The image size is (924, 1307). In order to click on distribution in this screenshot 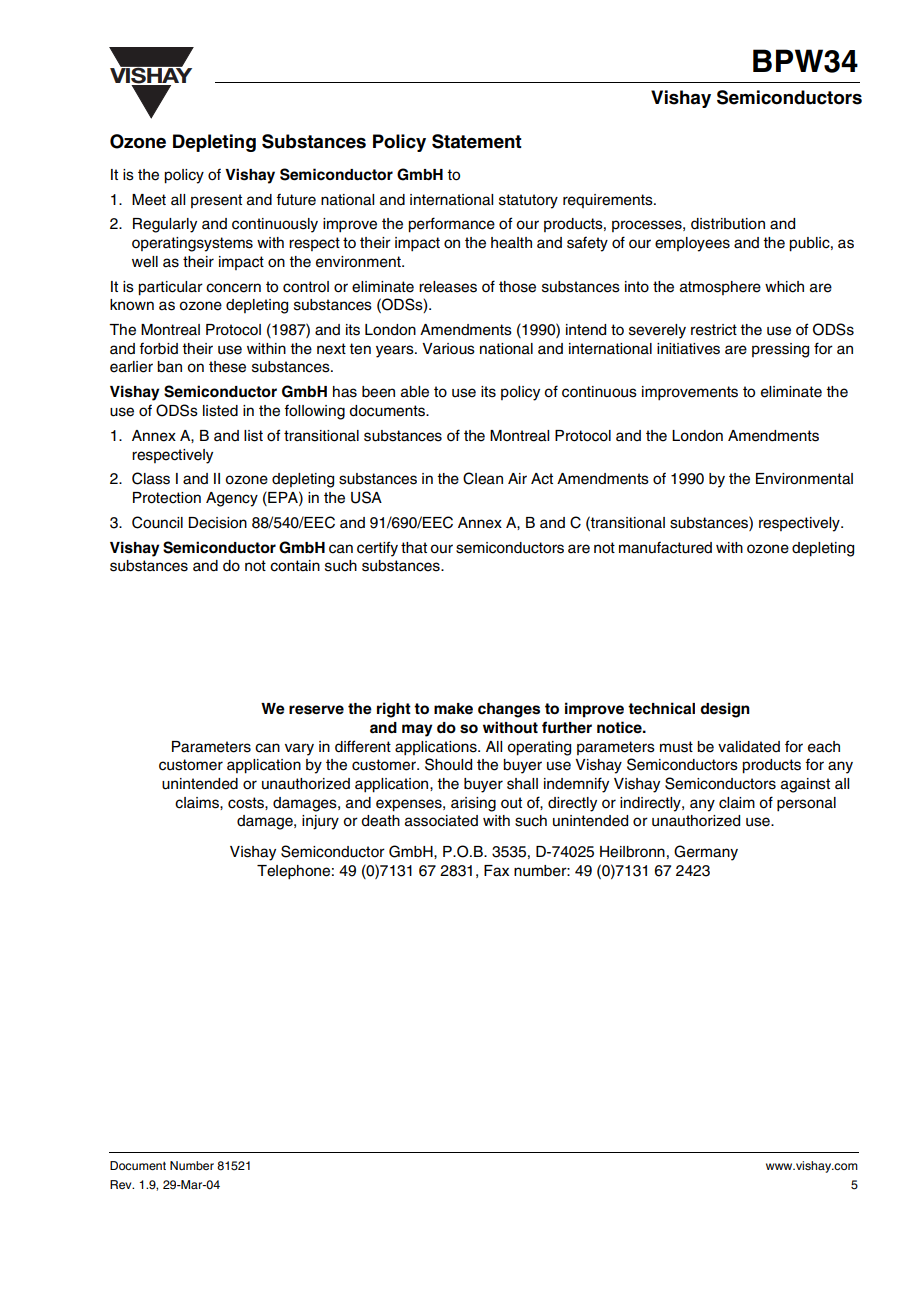, I will do `click(728, 224)`.
